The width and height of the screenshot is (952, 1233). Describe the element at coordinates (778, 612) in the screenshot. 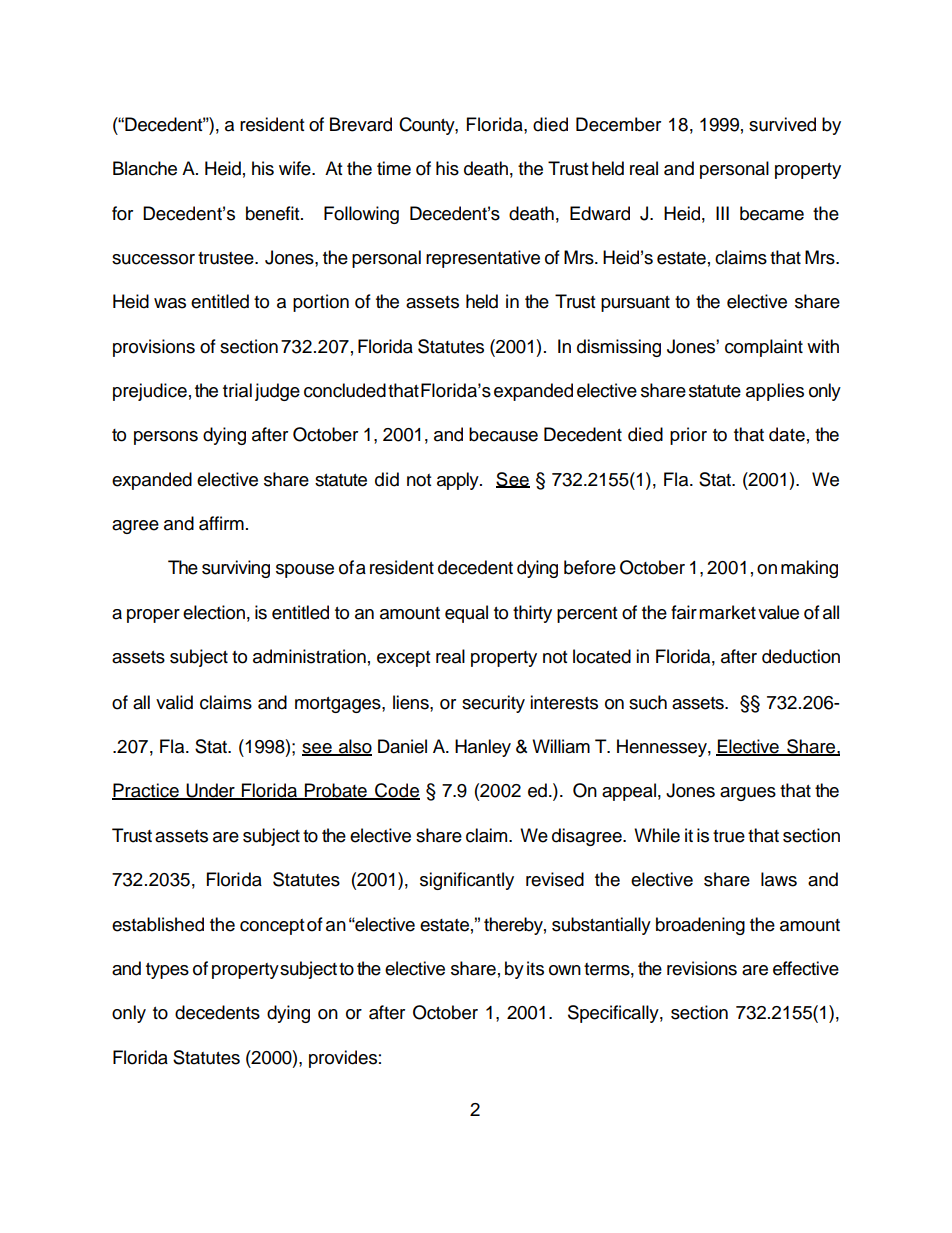

I see `value` at that location.
